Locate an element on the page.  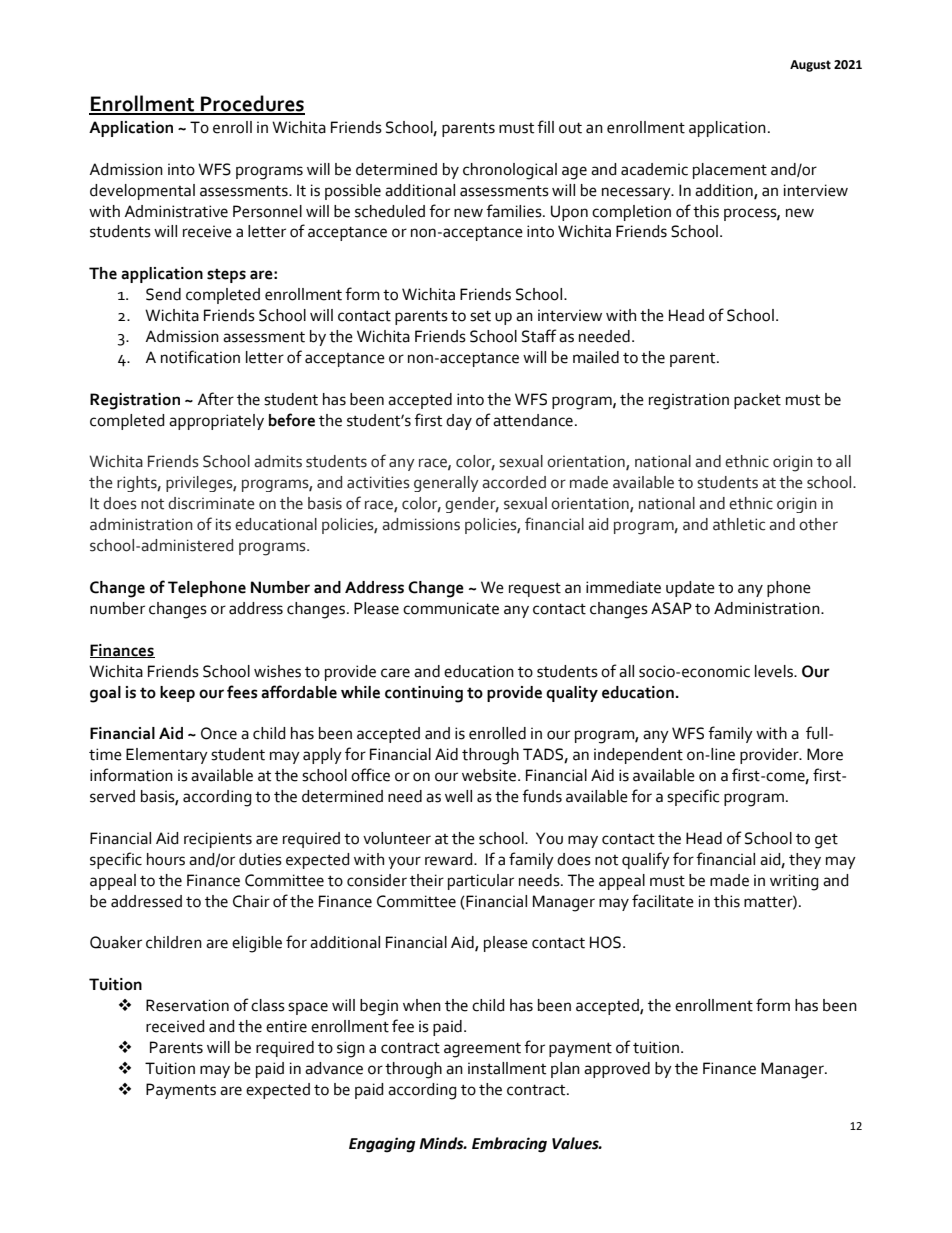
Reservation is located at coordinates (187, 1005).
